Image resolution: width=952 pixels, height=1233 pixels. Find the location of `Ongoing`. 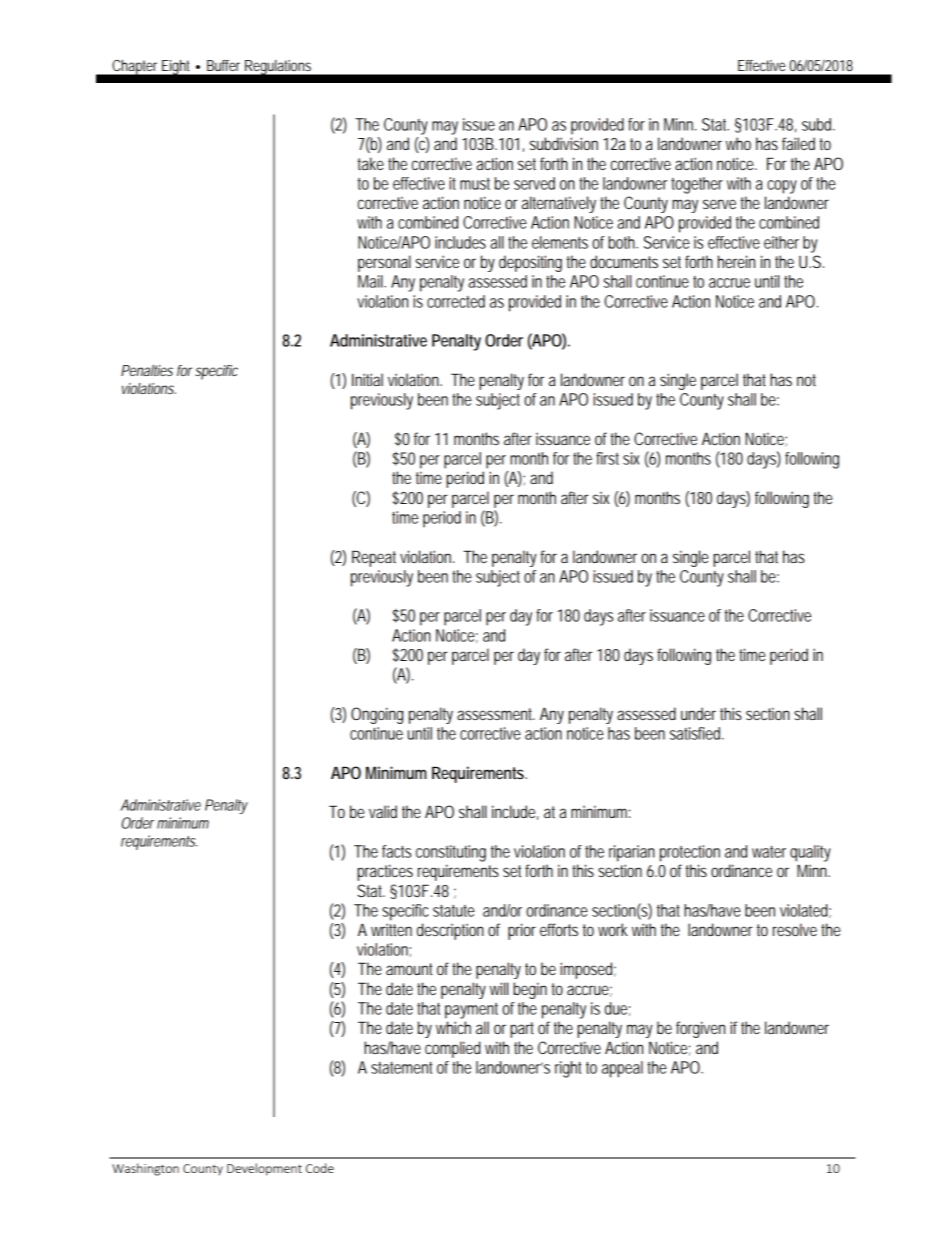

Ongoing is located at coordinates (377, 715).
